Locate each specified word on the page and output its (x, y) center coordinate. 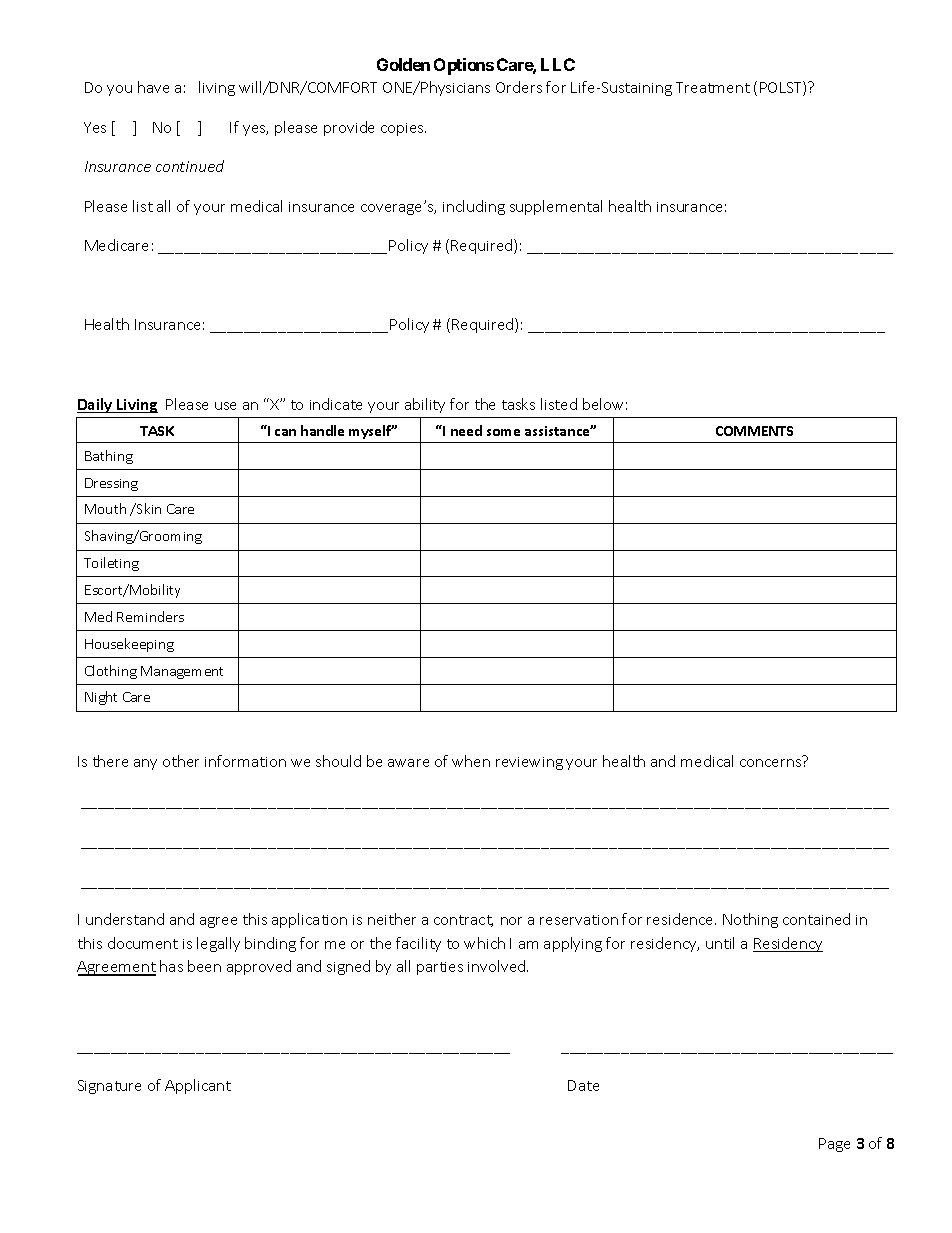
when (471, 761)
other (181, 761)
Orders (519, 87)
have (153, 87)
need (466, 430)
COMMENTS (754, 431)
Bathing (109, 457)
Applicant (198, 1086)
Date (583, 1085)
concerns (770, 763)
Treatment (713, 87)
